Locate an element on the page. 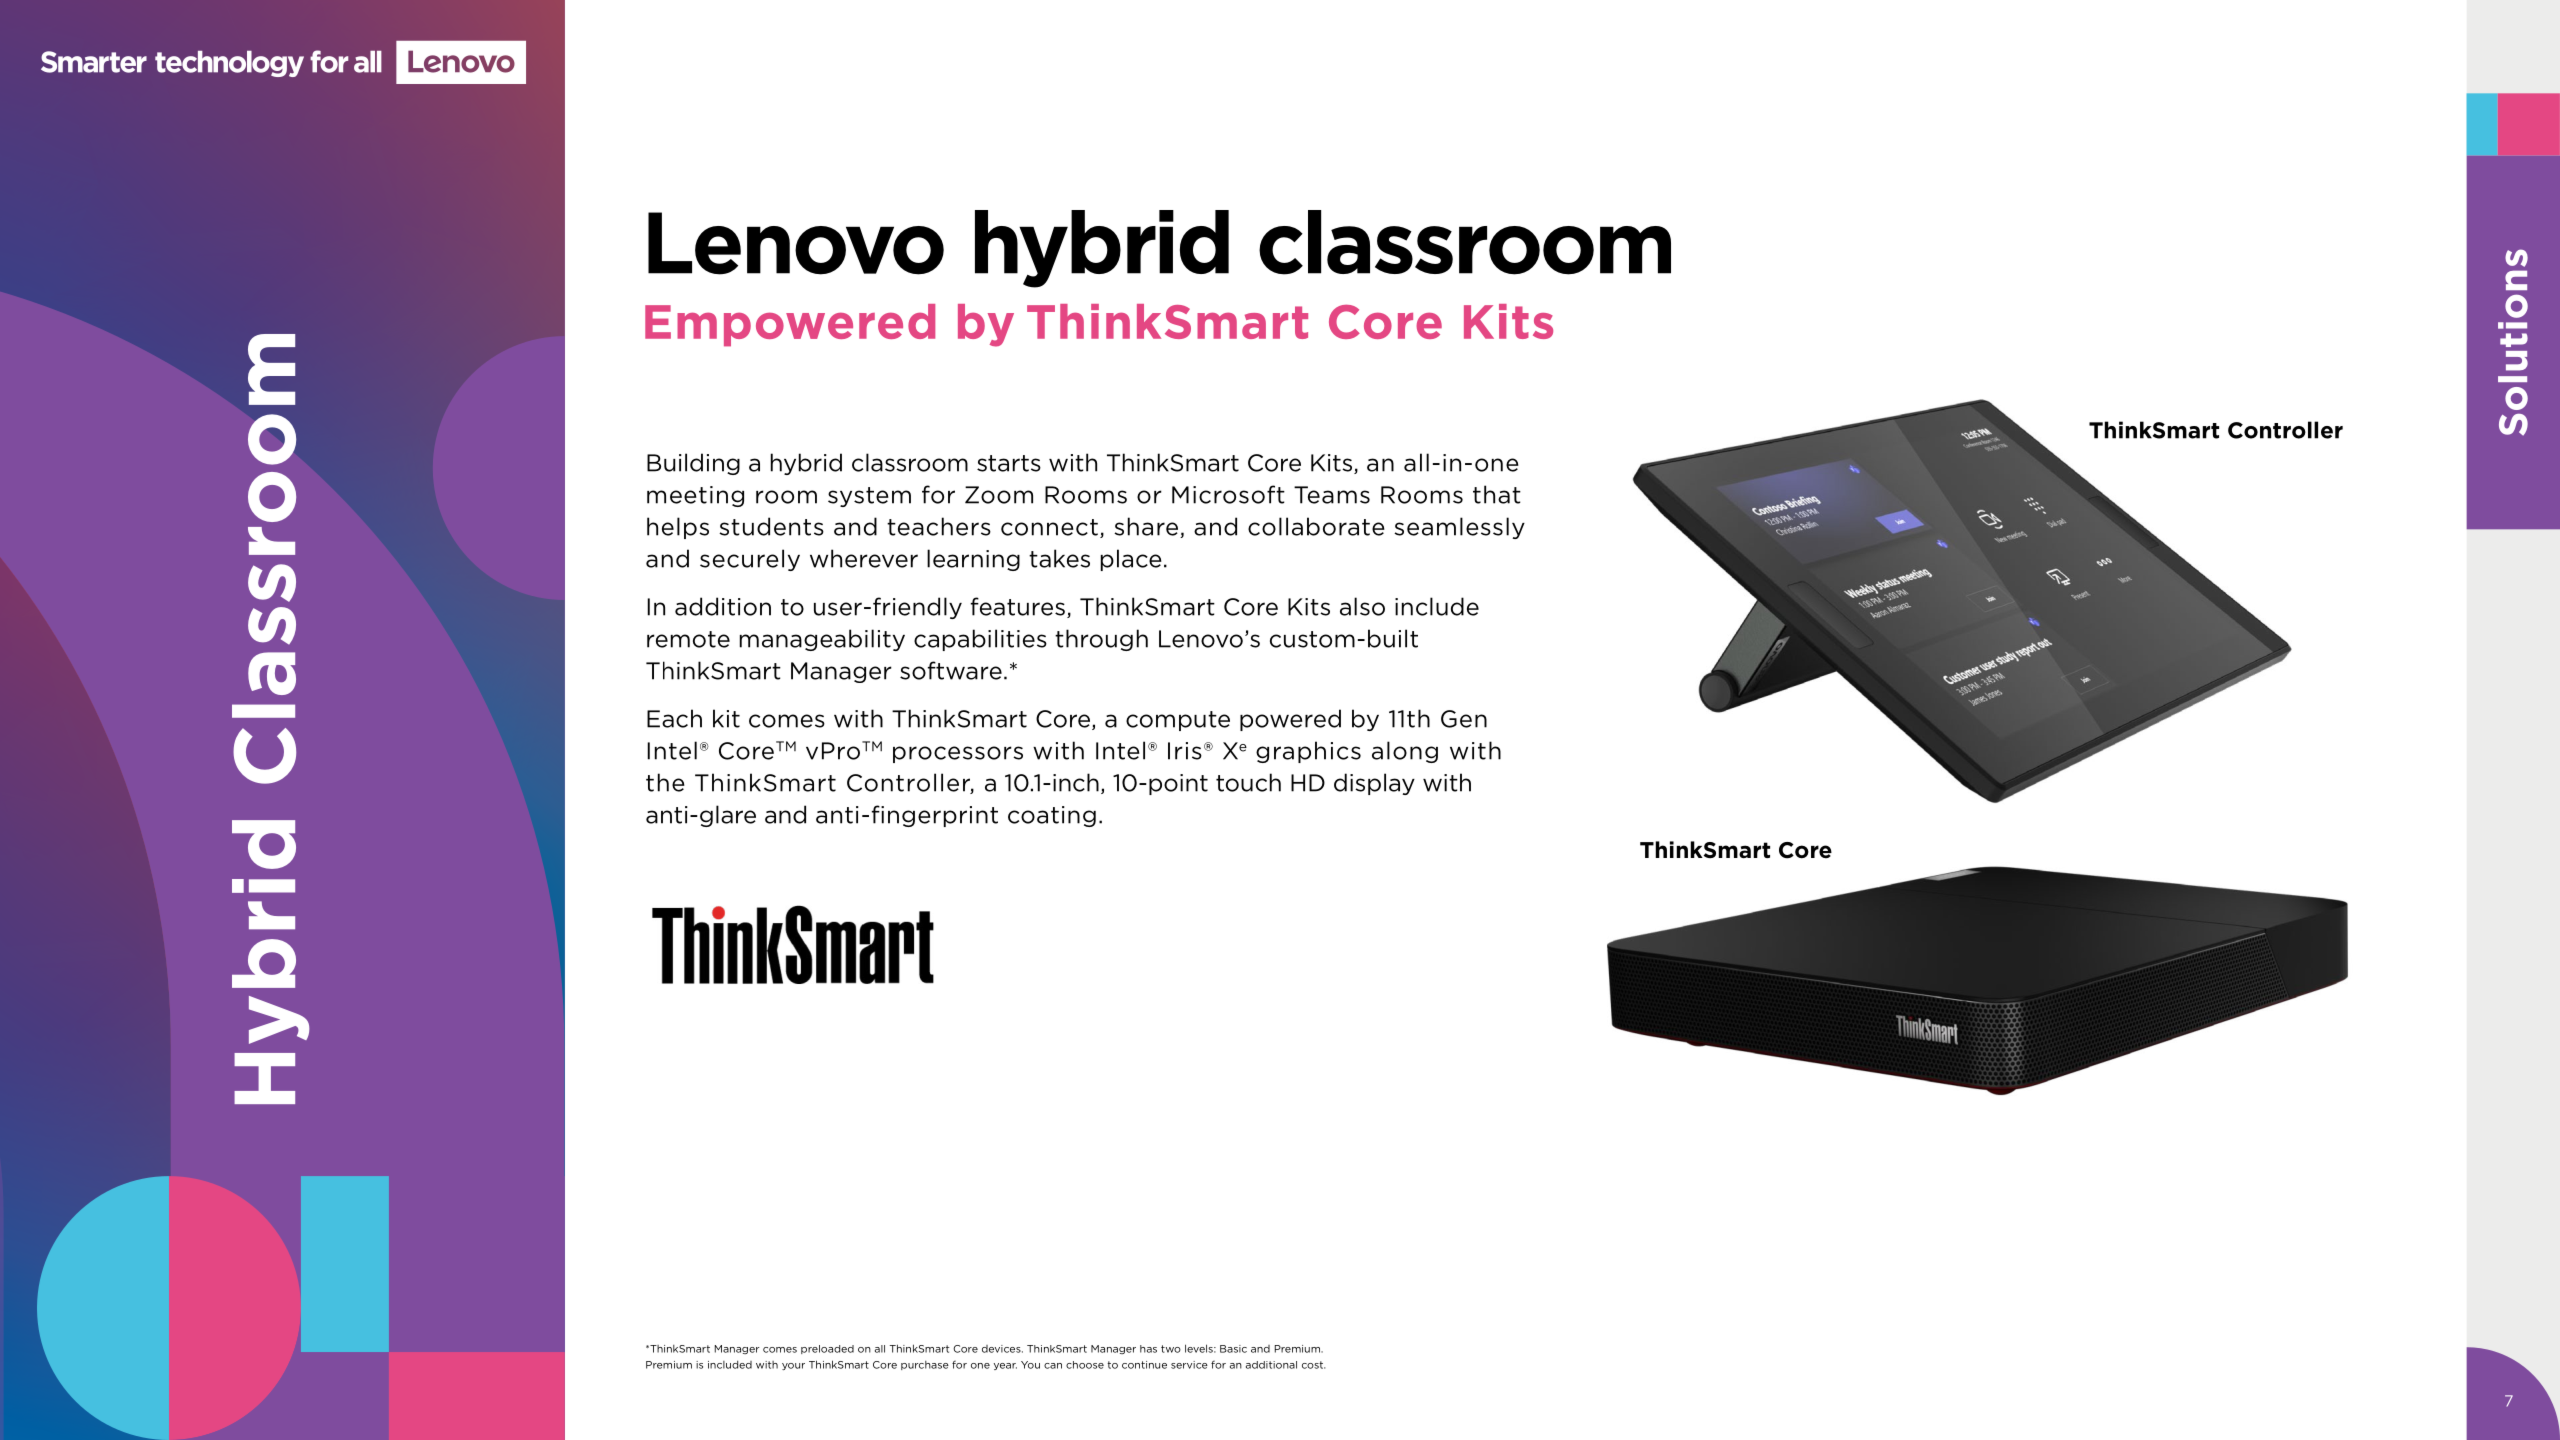 The image size is (2560, 1440). coating is located at coordinates (1052, 816).
